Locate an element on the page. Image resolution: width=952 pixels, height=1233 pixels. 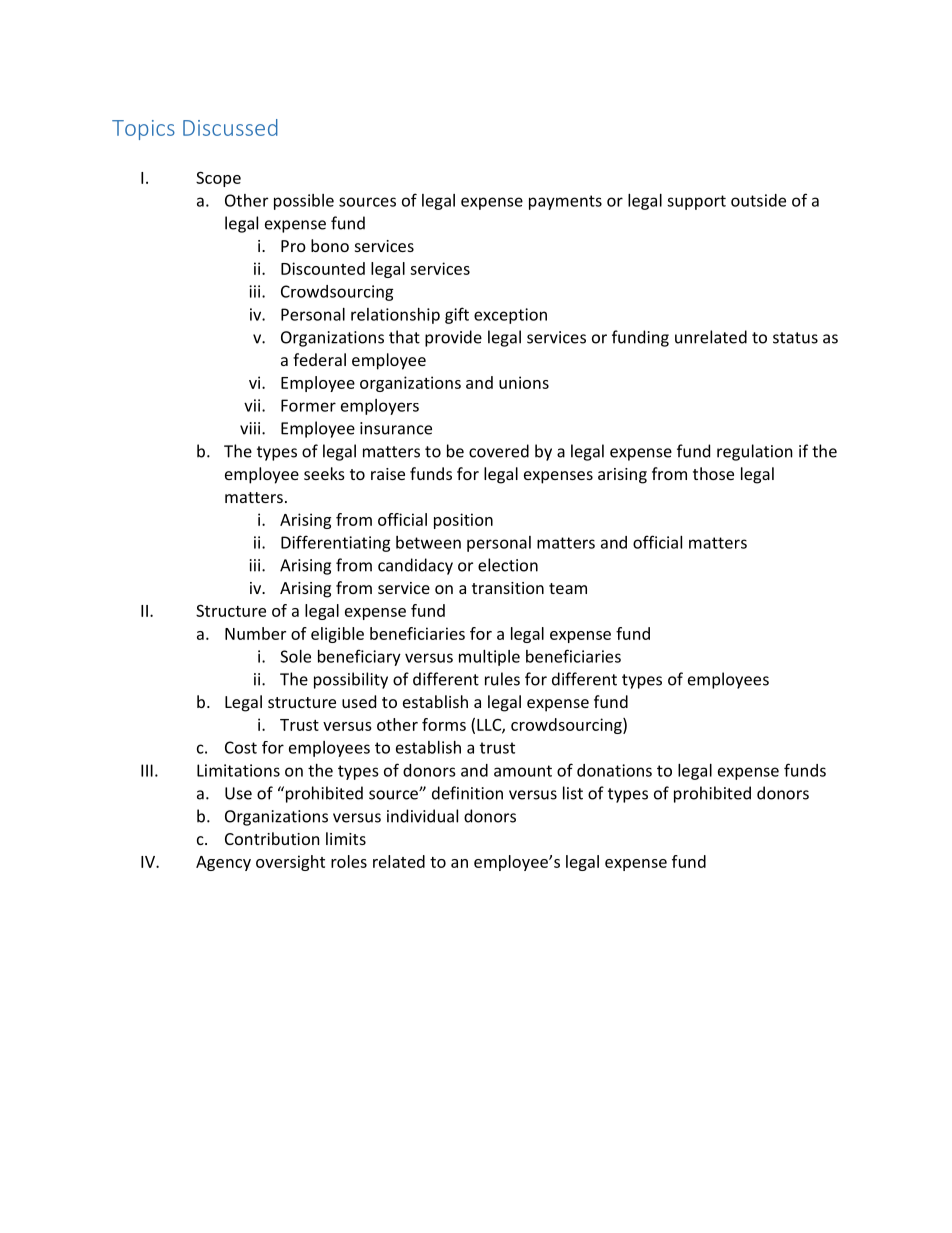
payments is located at coordinates (565, 202).
